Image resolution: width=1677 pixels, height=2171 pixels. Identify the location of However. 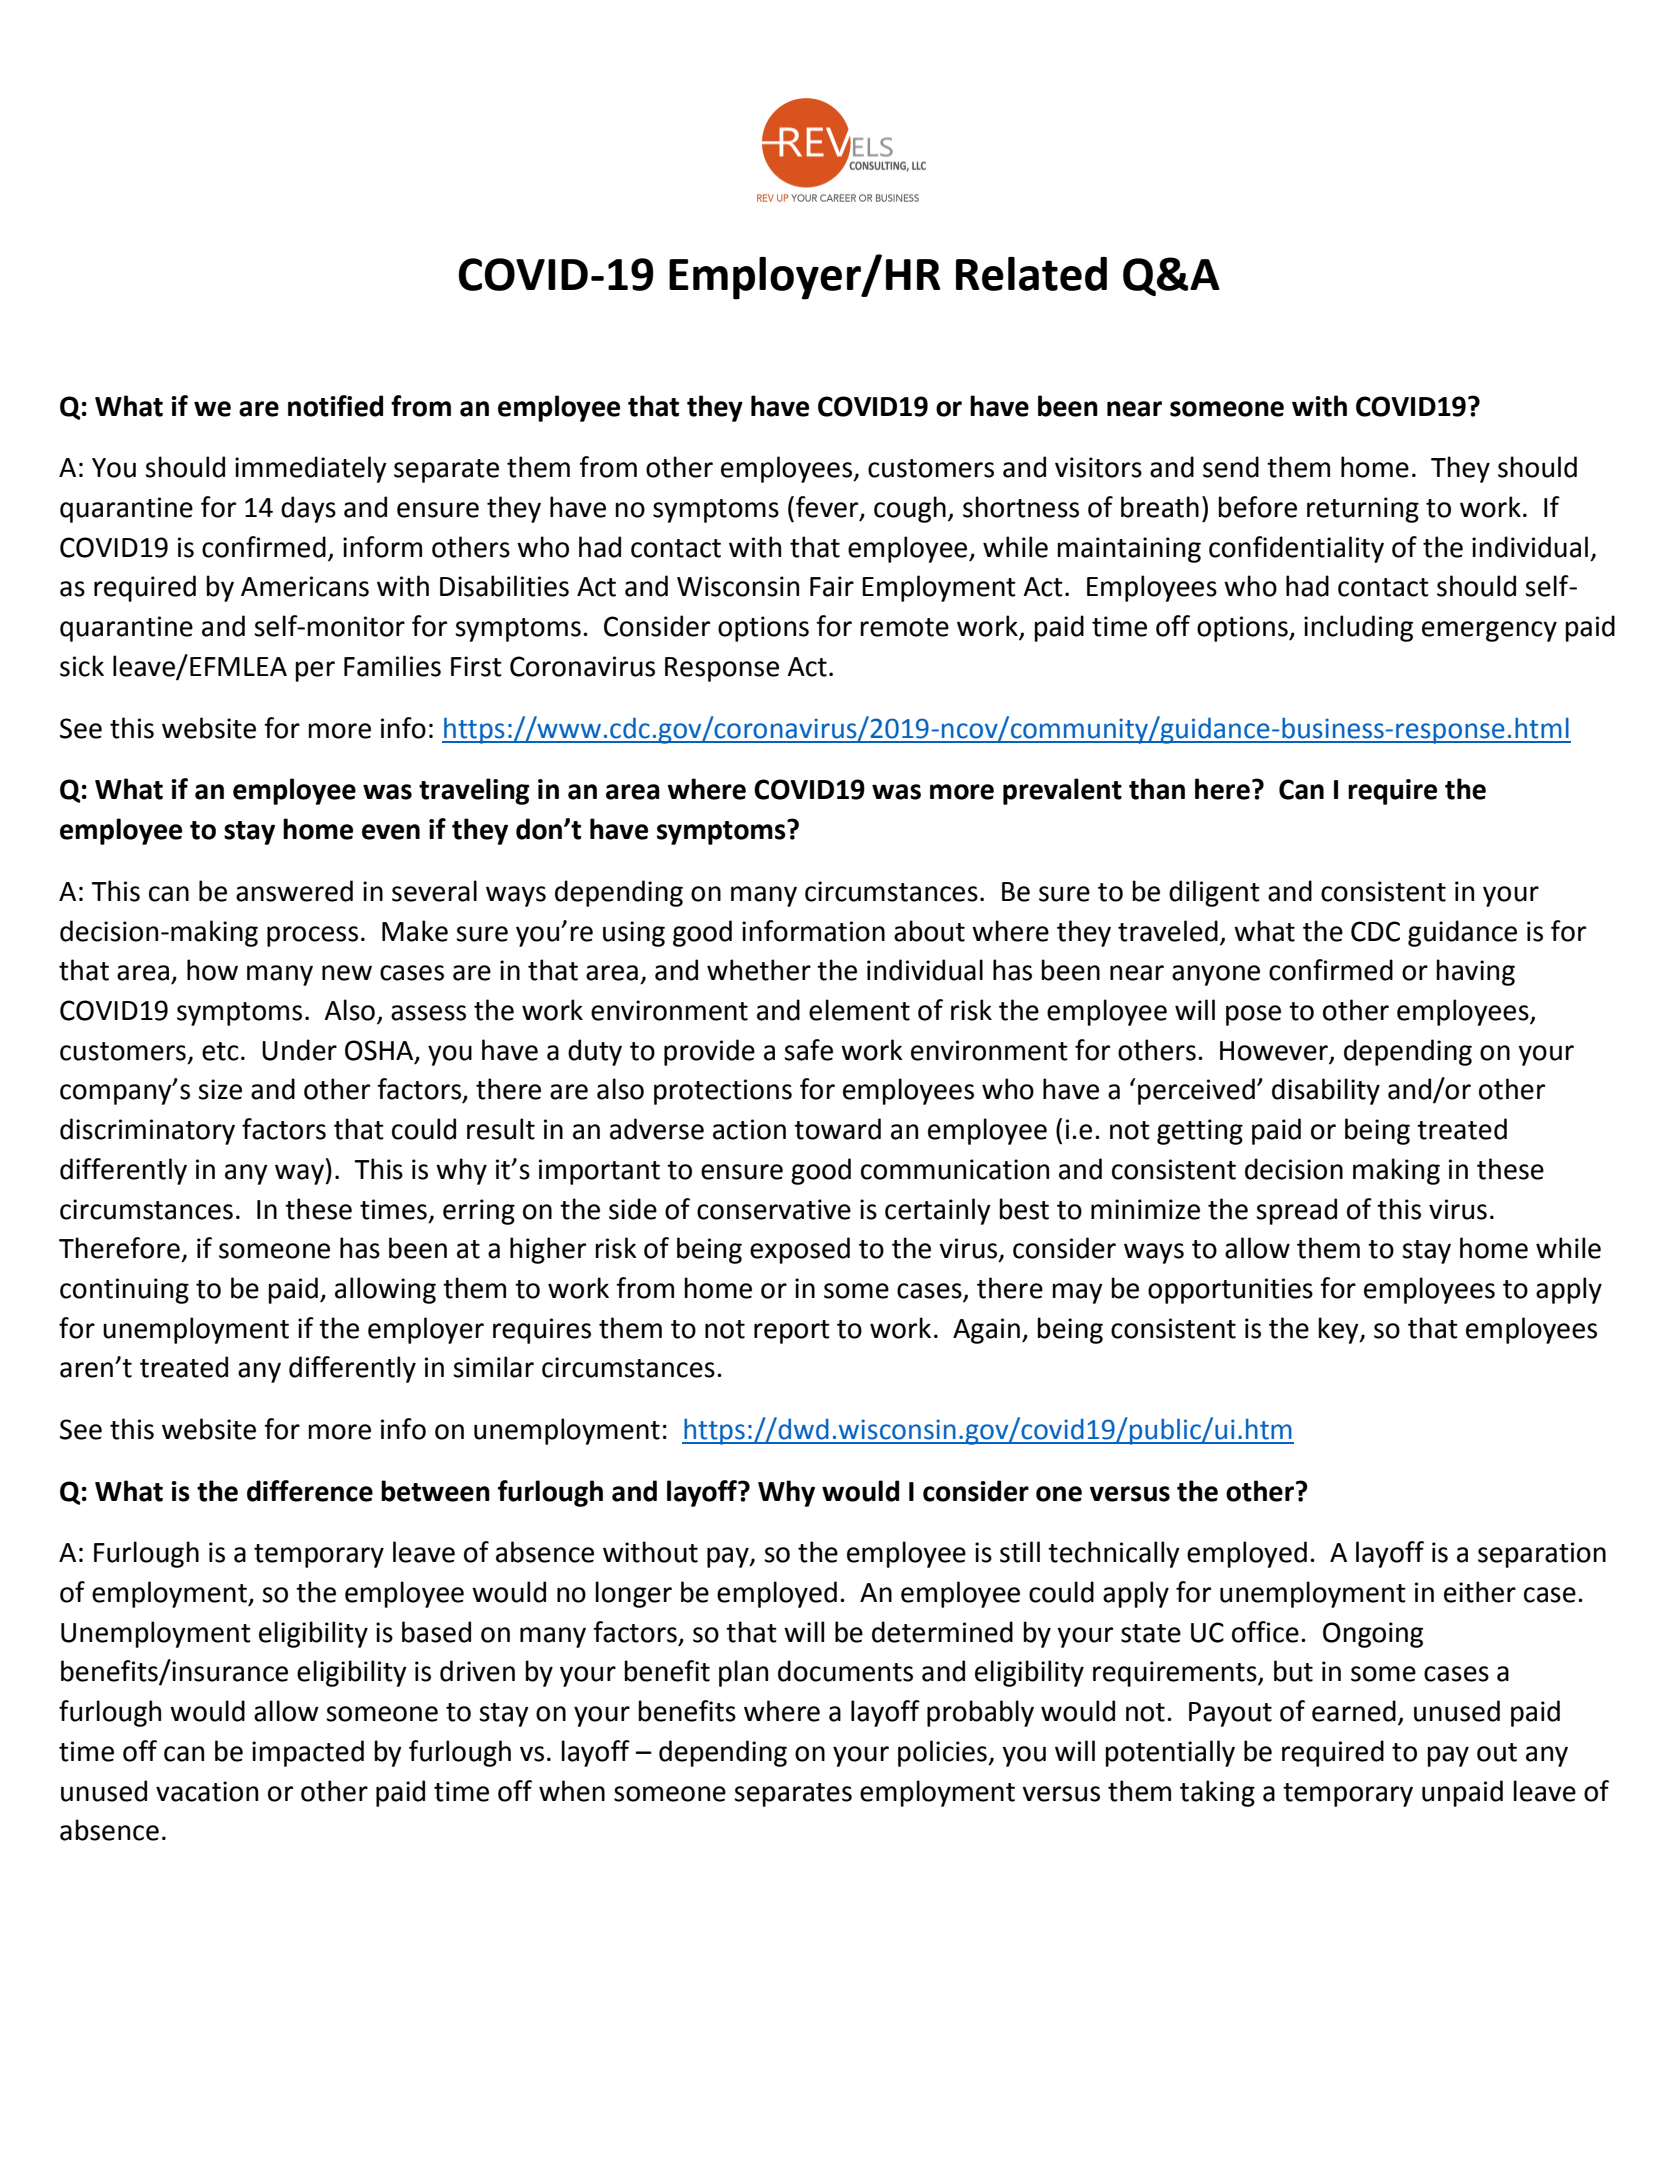
(1274, 1051).
